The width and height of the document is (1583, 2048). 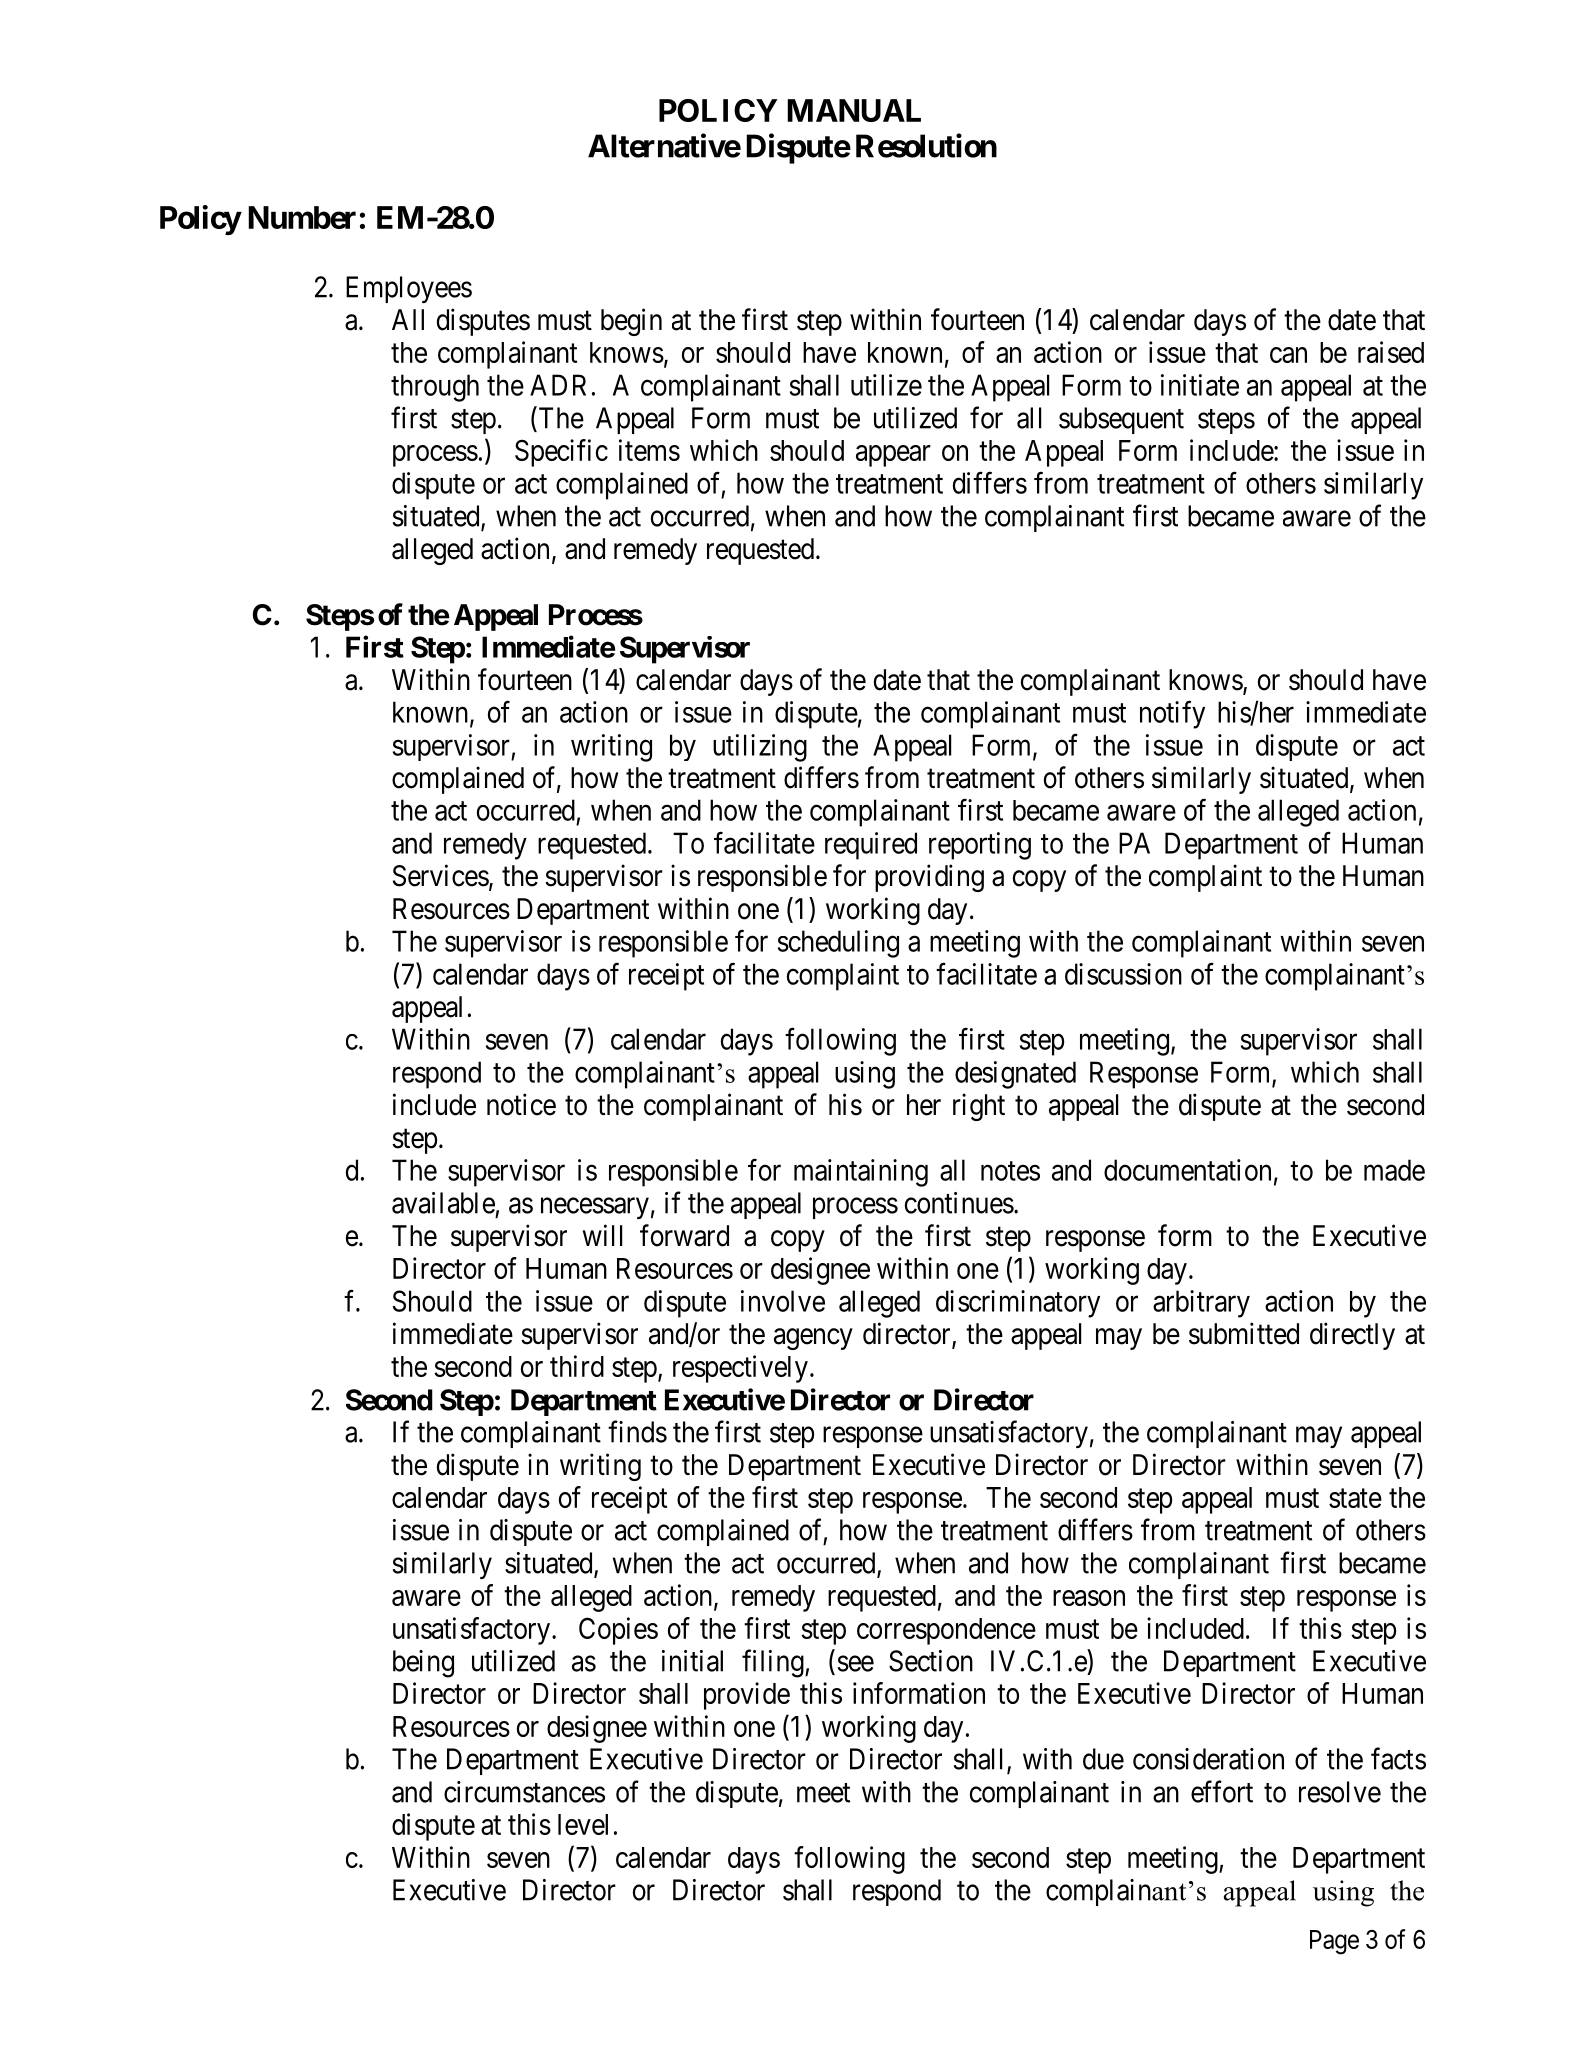 I want to click on scheduling, so click(x=838, y=944).
